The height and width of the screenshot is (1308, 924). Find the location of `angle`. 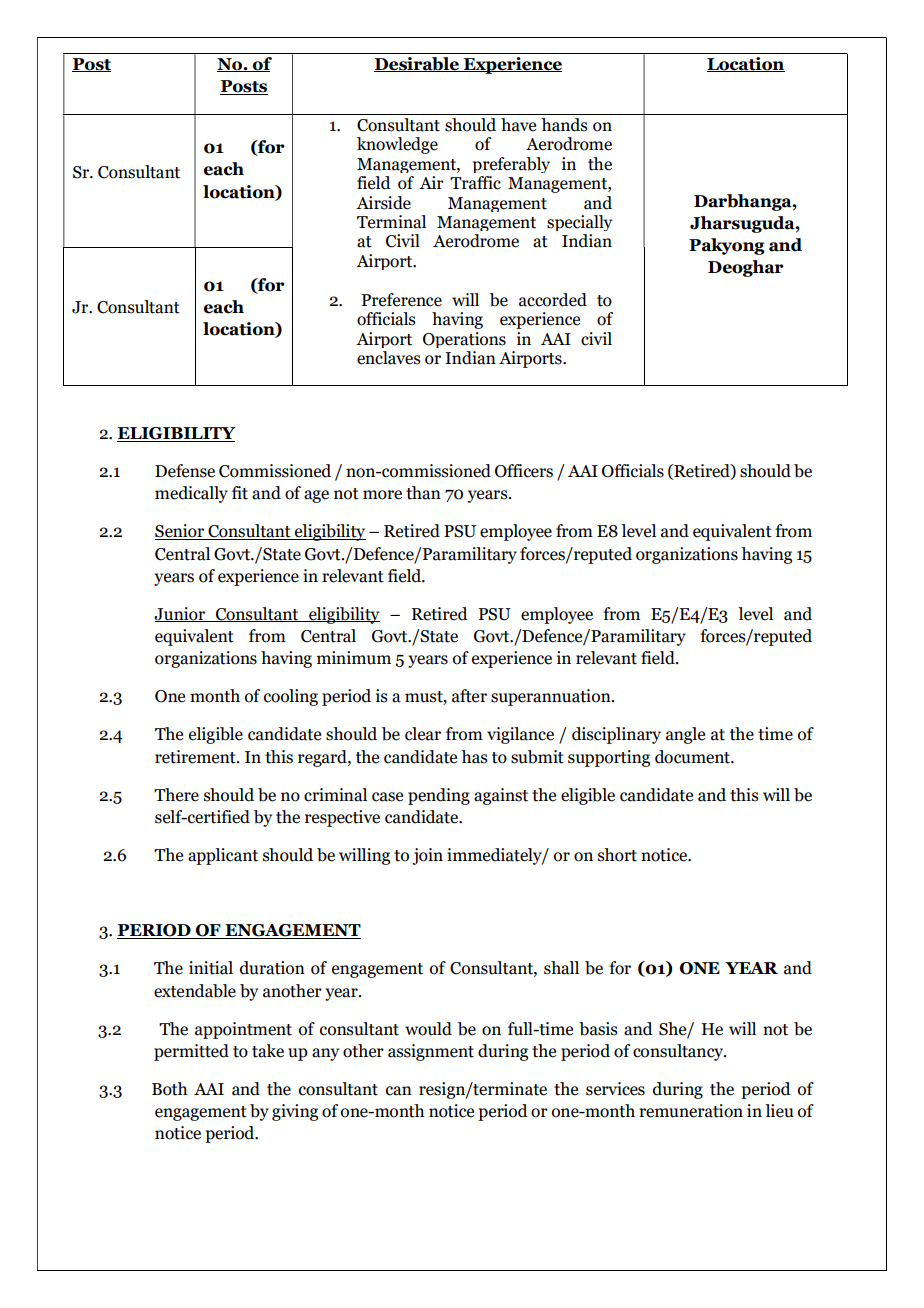

angle is located at coordinates (685, 735).
